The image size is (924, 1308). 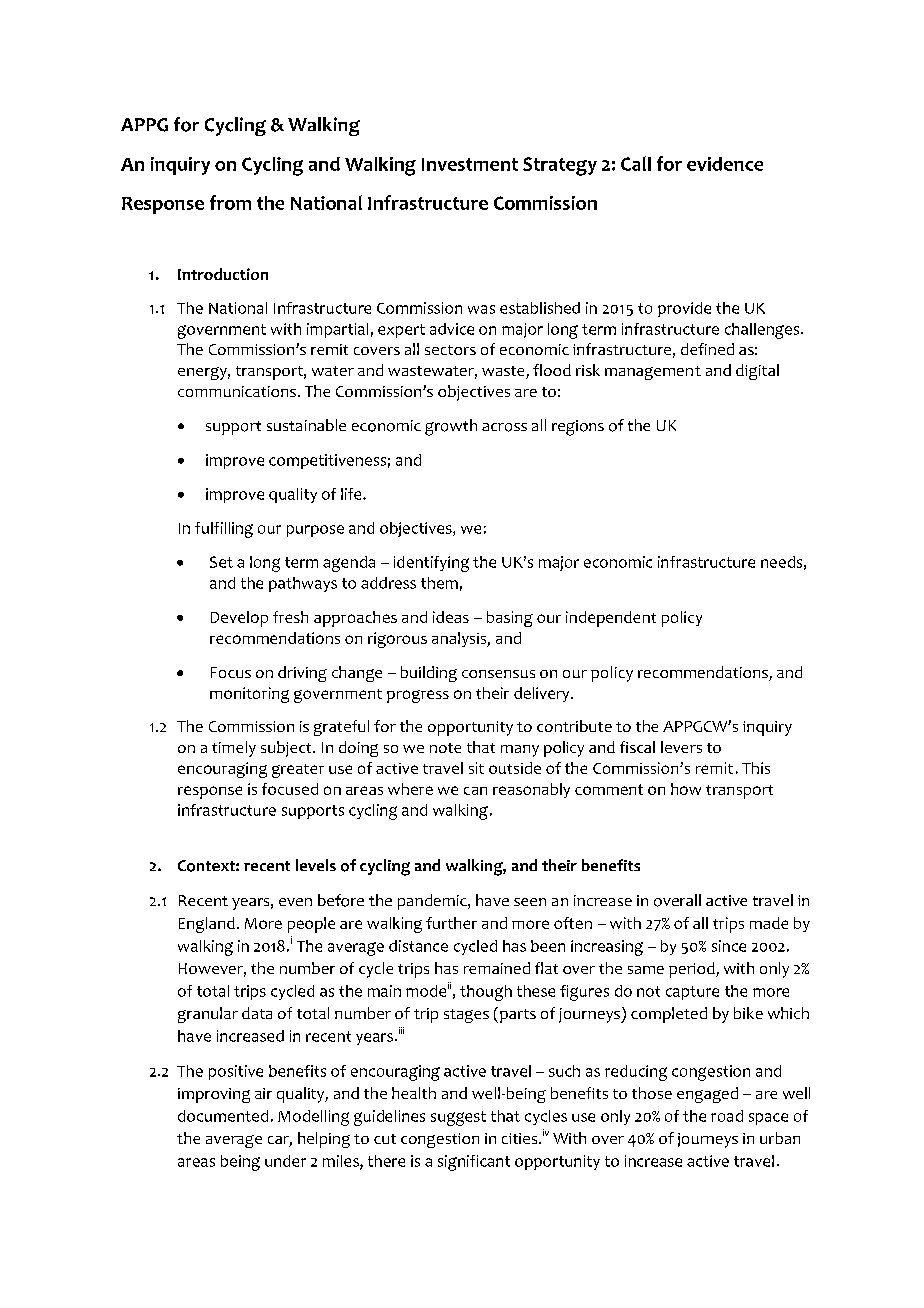 I want to click on cities, so click(x=521, y=1138).
